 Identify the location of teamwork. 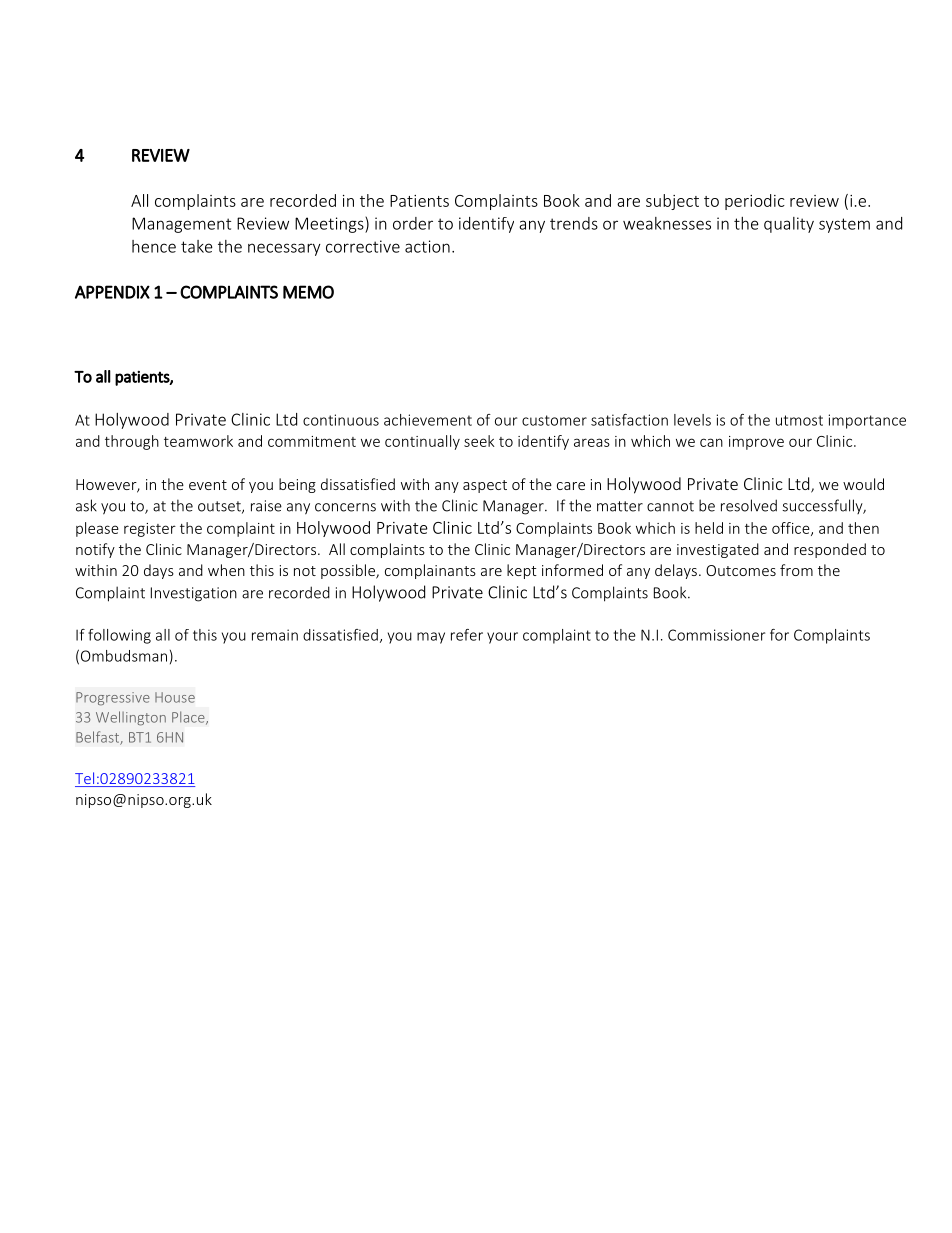
(198, 441).
